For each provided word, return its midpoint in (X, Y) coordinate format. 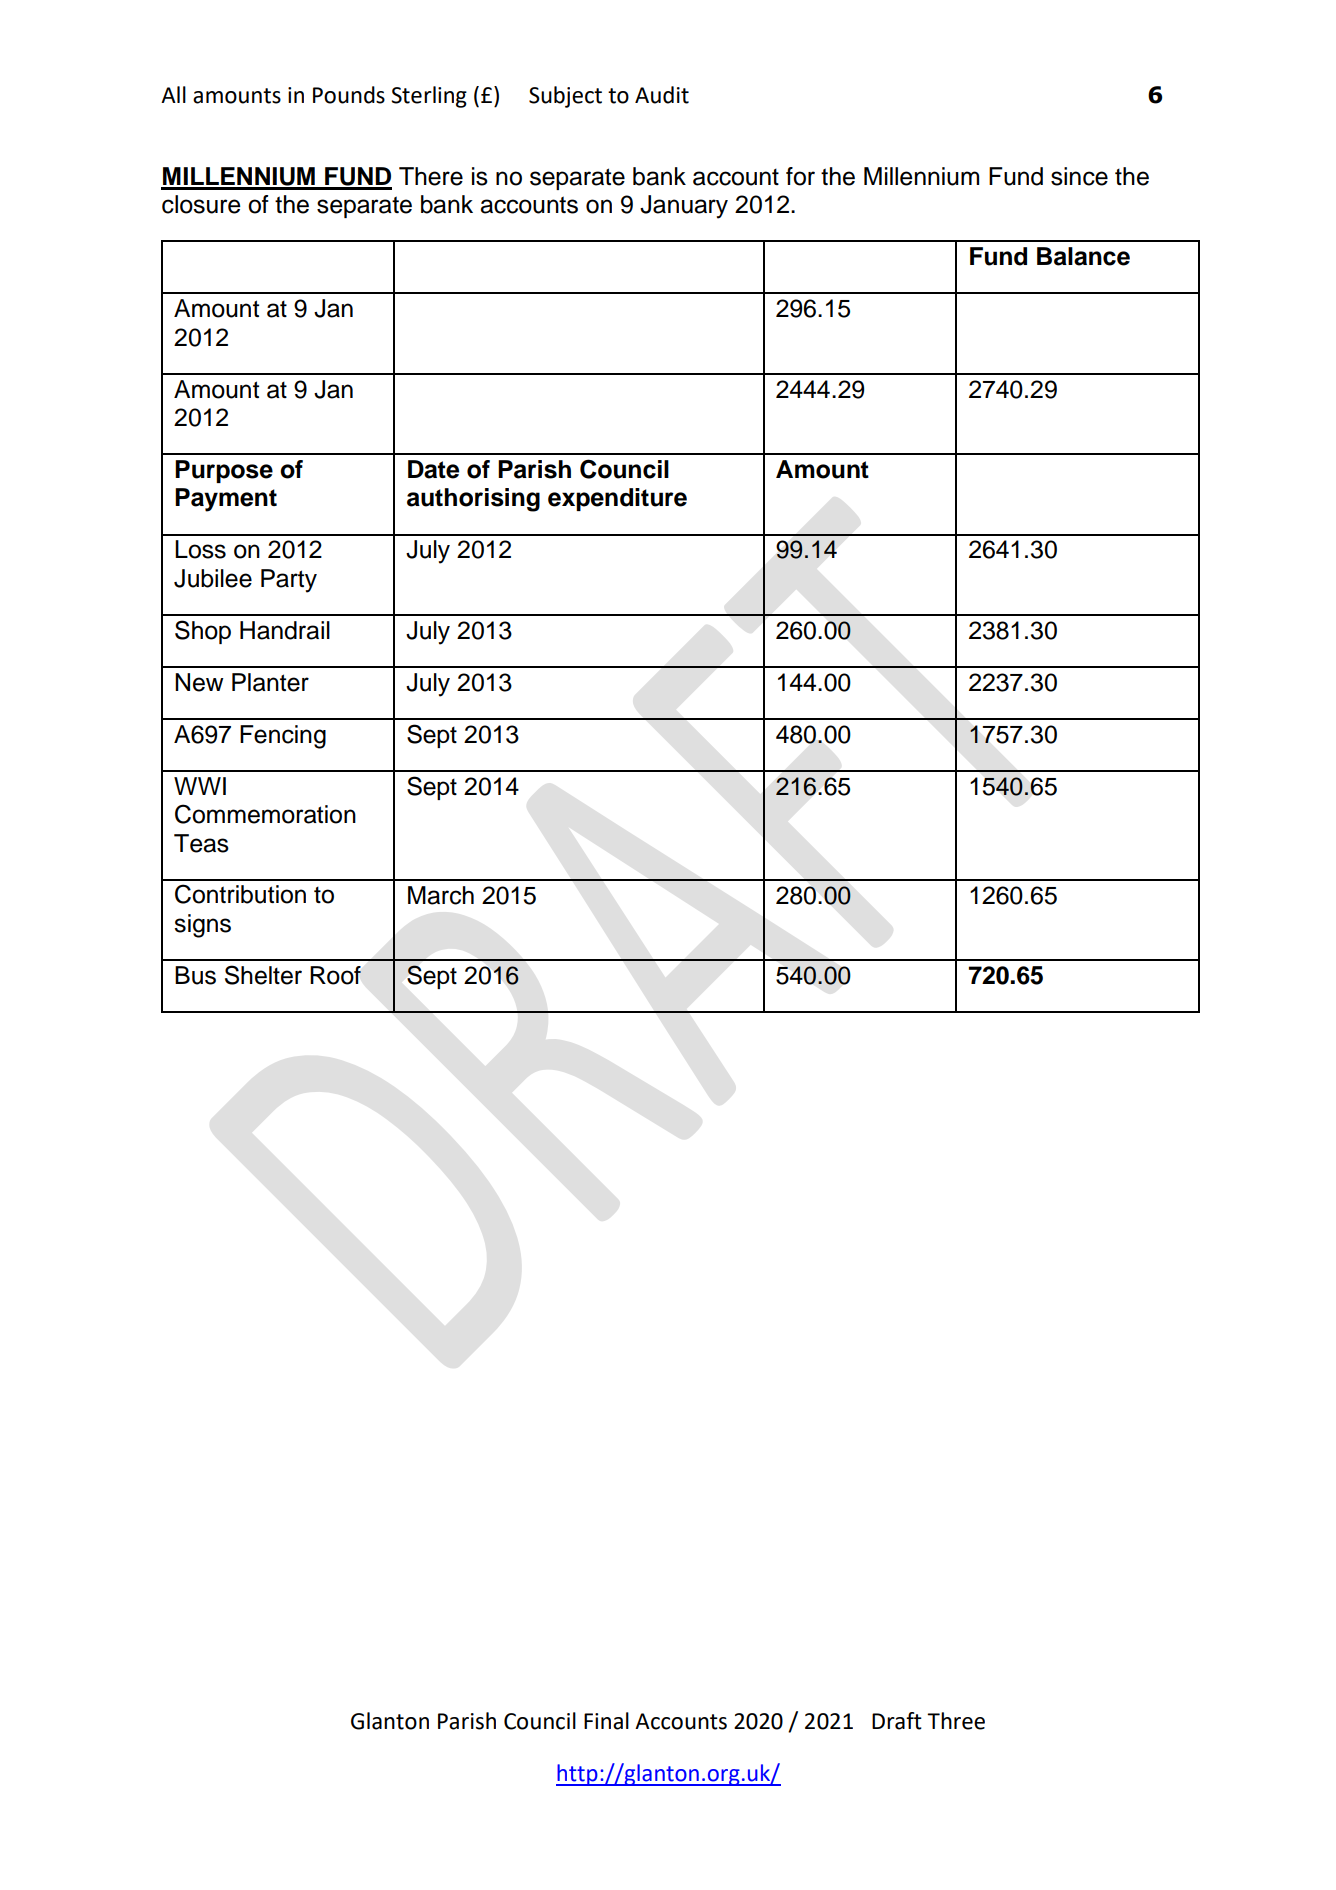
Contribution (240, 894)
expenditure (617, 499)
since (1079, 176)
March (441, 895)
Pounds (349, 95)
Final (606, 1721)
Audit (662, 95)
